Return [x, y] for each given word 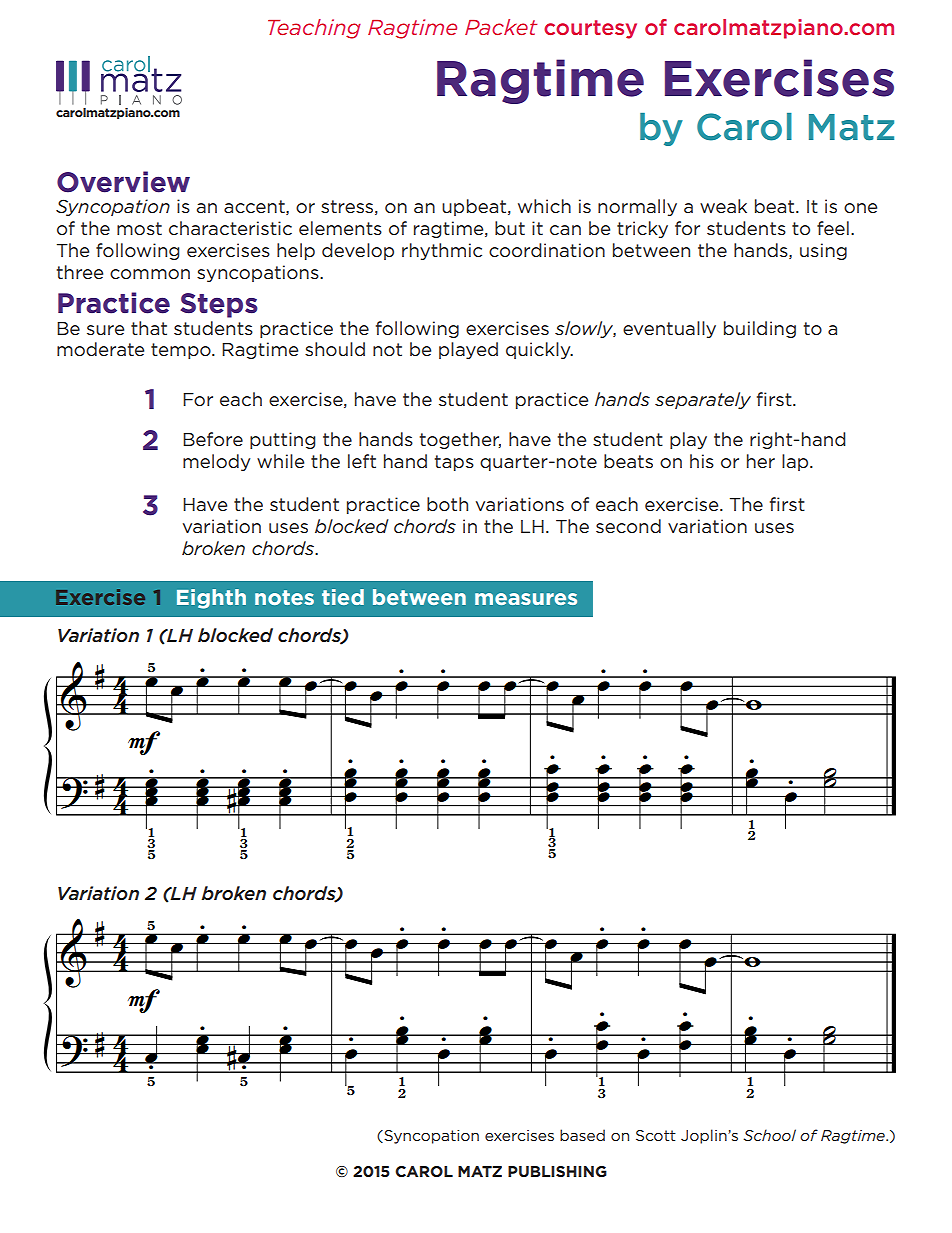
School [769, 1135]
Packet [501, 27]
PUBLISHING [557, 1171]
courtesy [590, 29]
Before [213, 439]
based [582, 1135]
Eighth [211, 599]
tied [343, 597]
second [628, 526]
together [460, 440]
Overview [123, 182]
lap [796, 462]
